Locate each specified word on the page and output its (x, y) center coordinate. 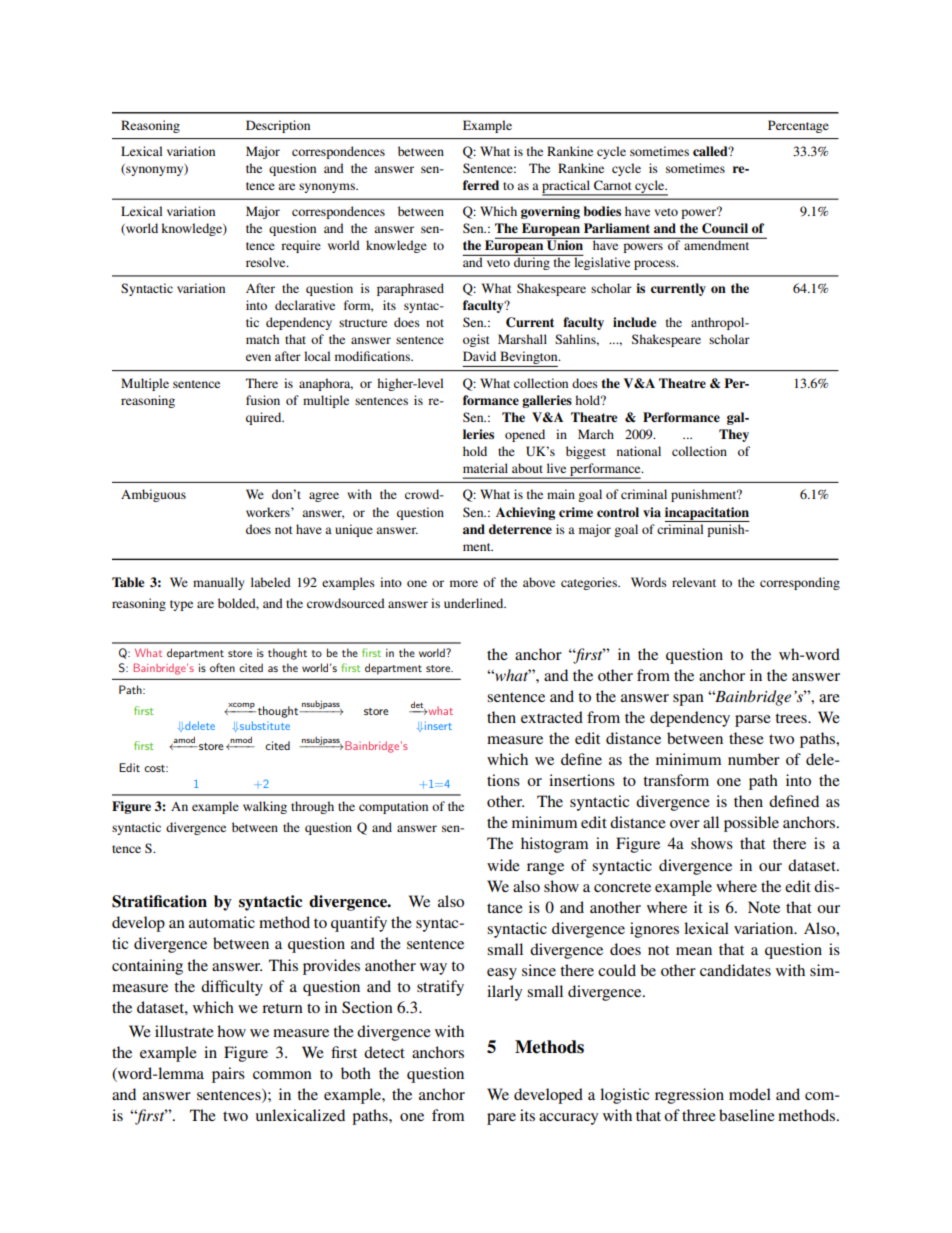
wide (503, 865)
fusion (263, 400)
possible (751, 824)
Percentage (798, 126)
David (479, 356)
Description (278, 126)
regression (689, 1096)
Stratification (159, 901)
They (734, 435)
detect (384, 1052)
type (181, 605)
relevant (694, 582)
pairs (228, 1075)
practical (567, 187)
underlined (475, 603)
